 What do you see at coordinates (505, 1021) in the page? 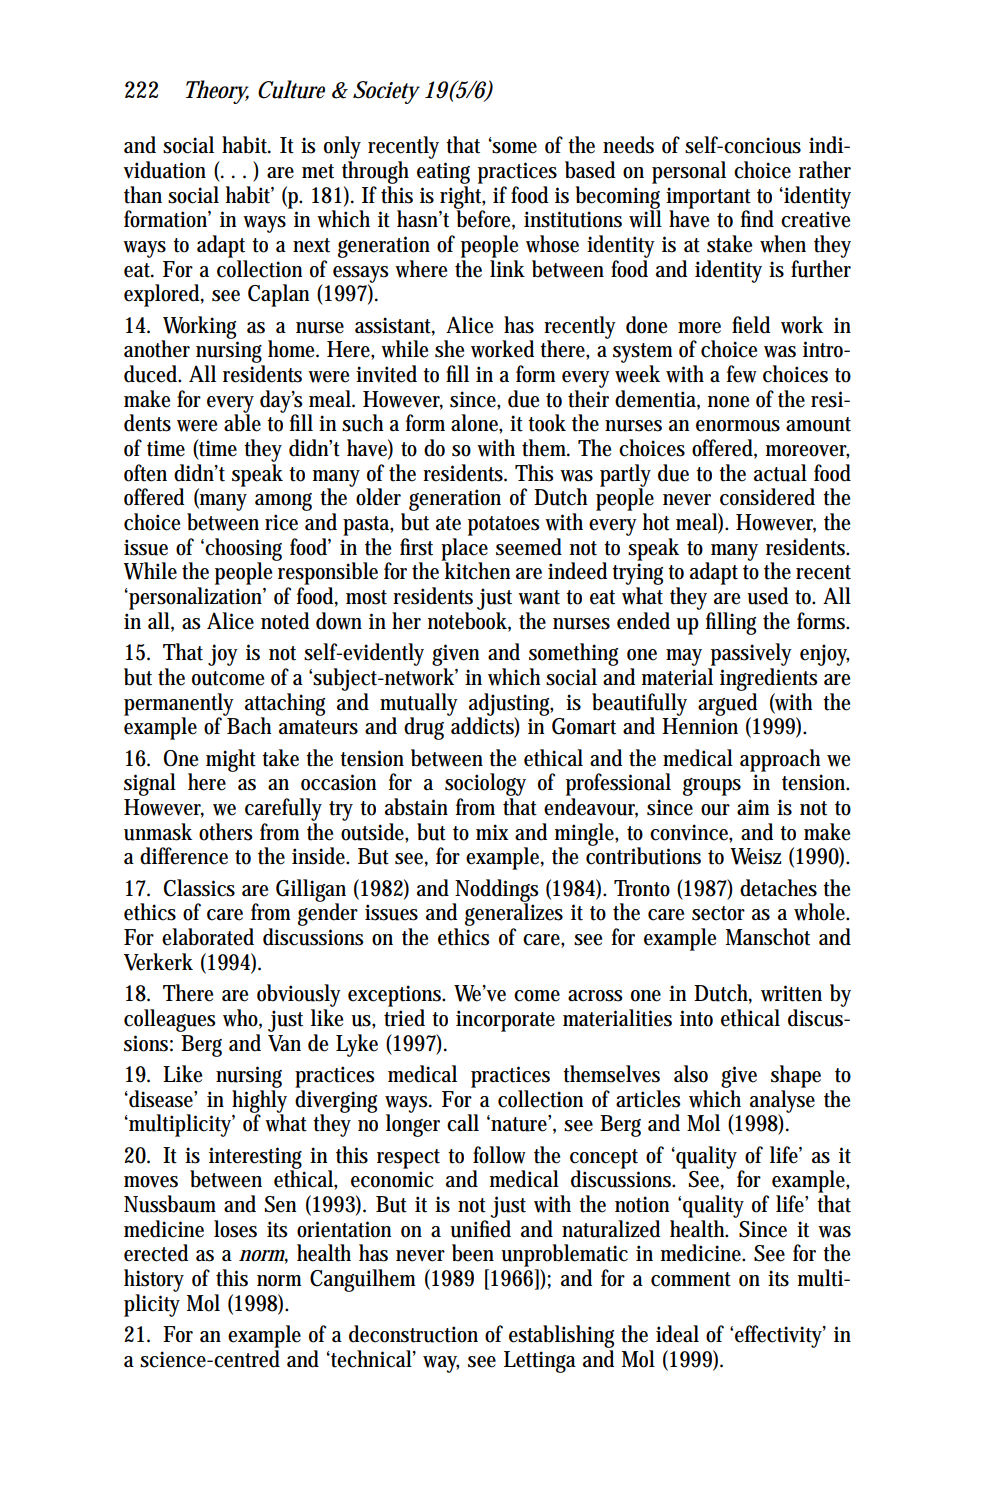
I see `incorporate` at bounding box center [505, 1021].
